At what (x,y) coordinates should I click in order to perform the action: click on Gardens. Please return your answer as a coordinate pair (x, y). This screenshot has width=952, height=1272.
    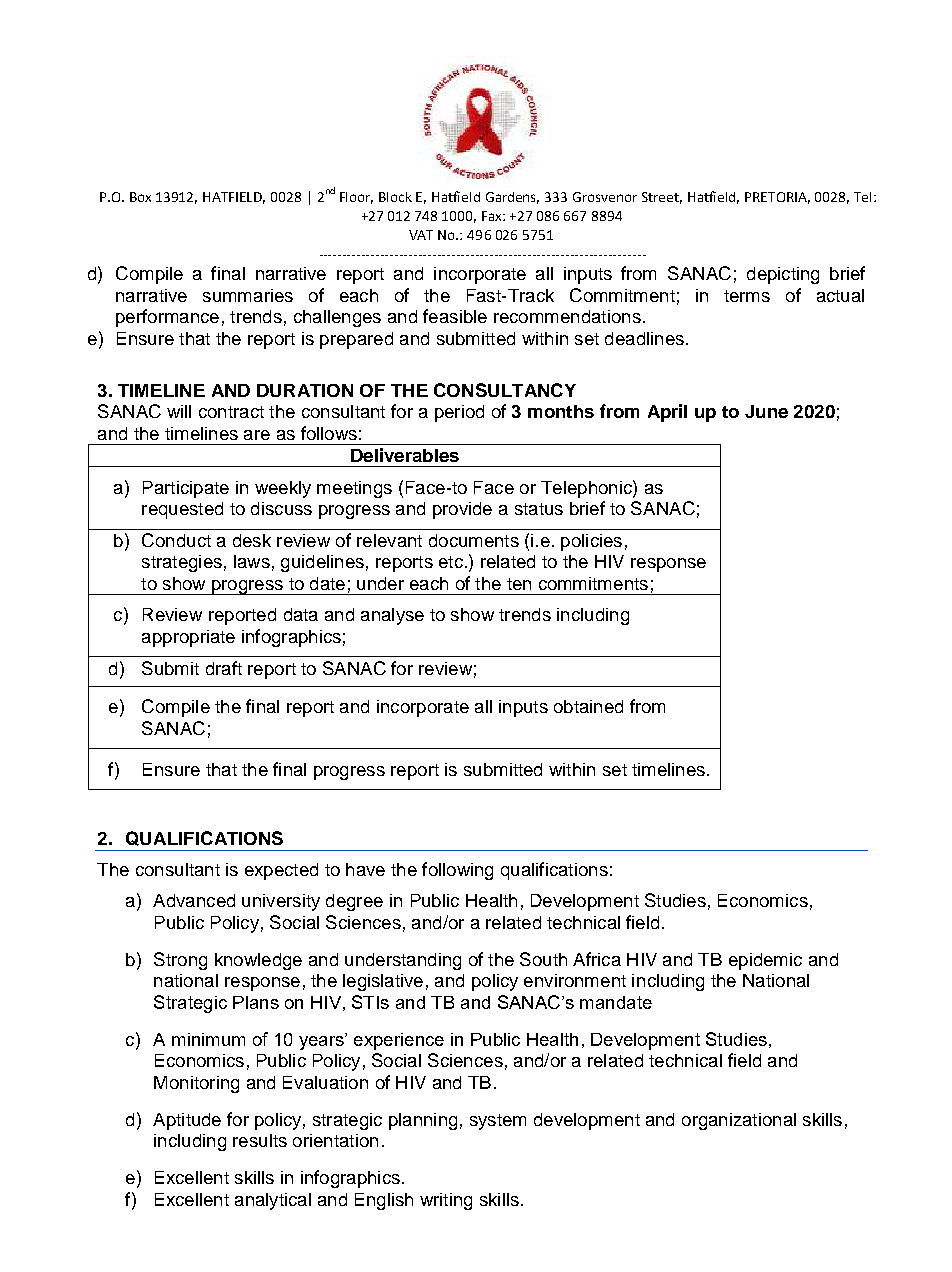
    Looking at the image, I should click on (512, 198).
